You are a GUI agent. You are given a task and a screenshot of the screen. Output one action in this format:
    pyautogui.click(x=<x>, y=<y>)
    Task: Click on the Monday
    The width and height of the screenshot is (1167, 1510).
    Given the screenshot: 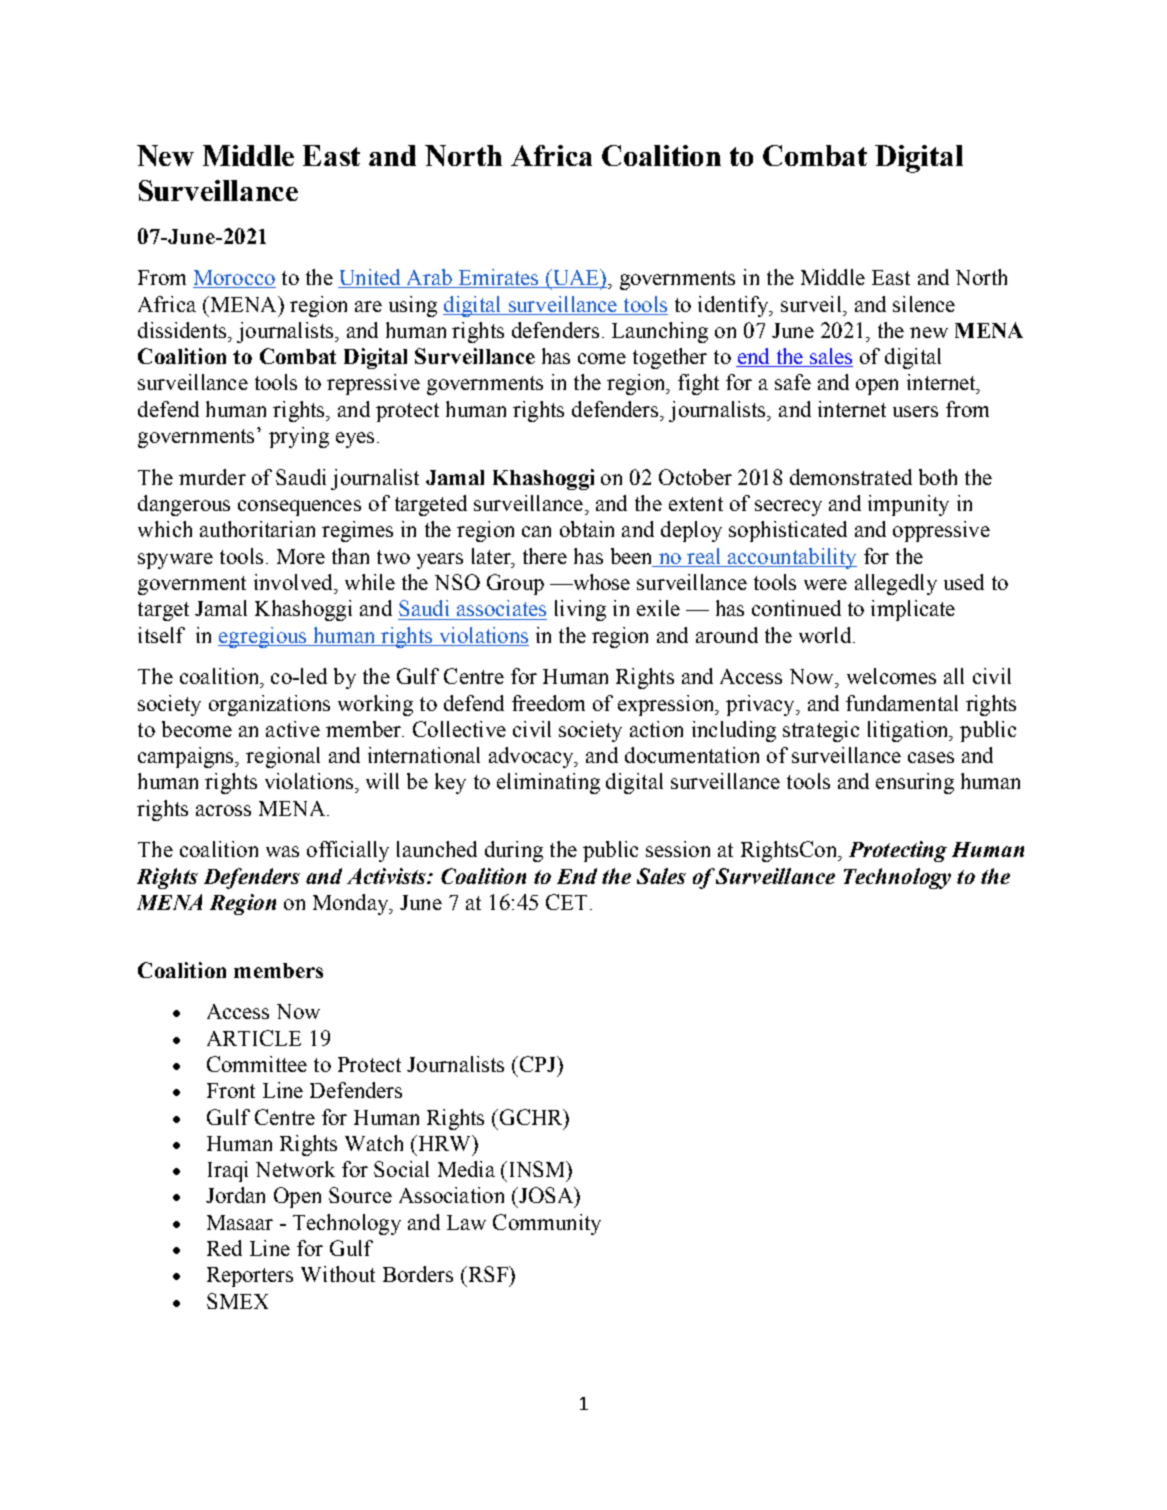 What is the action you would take?
    pyautogui.click(x=351, y=904)
